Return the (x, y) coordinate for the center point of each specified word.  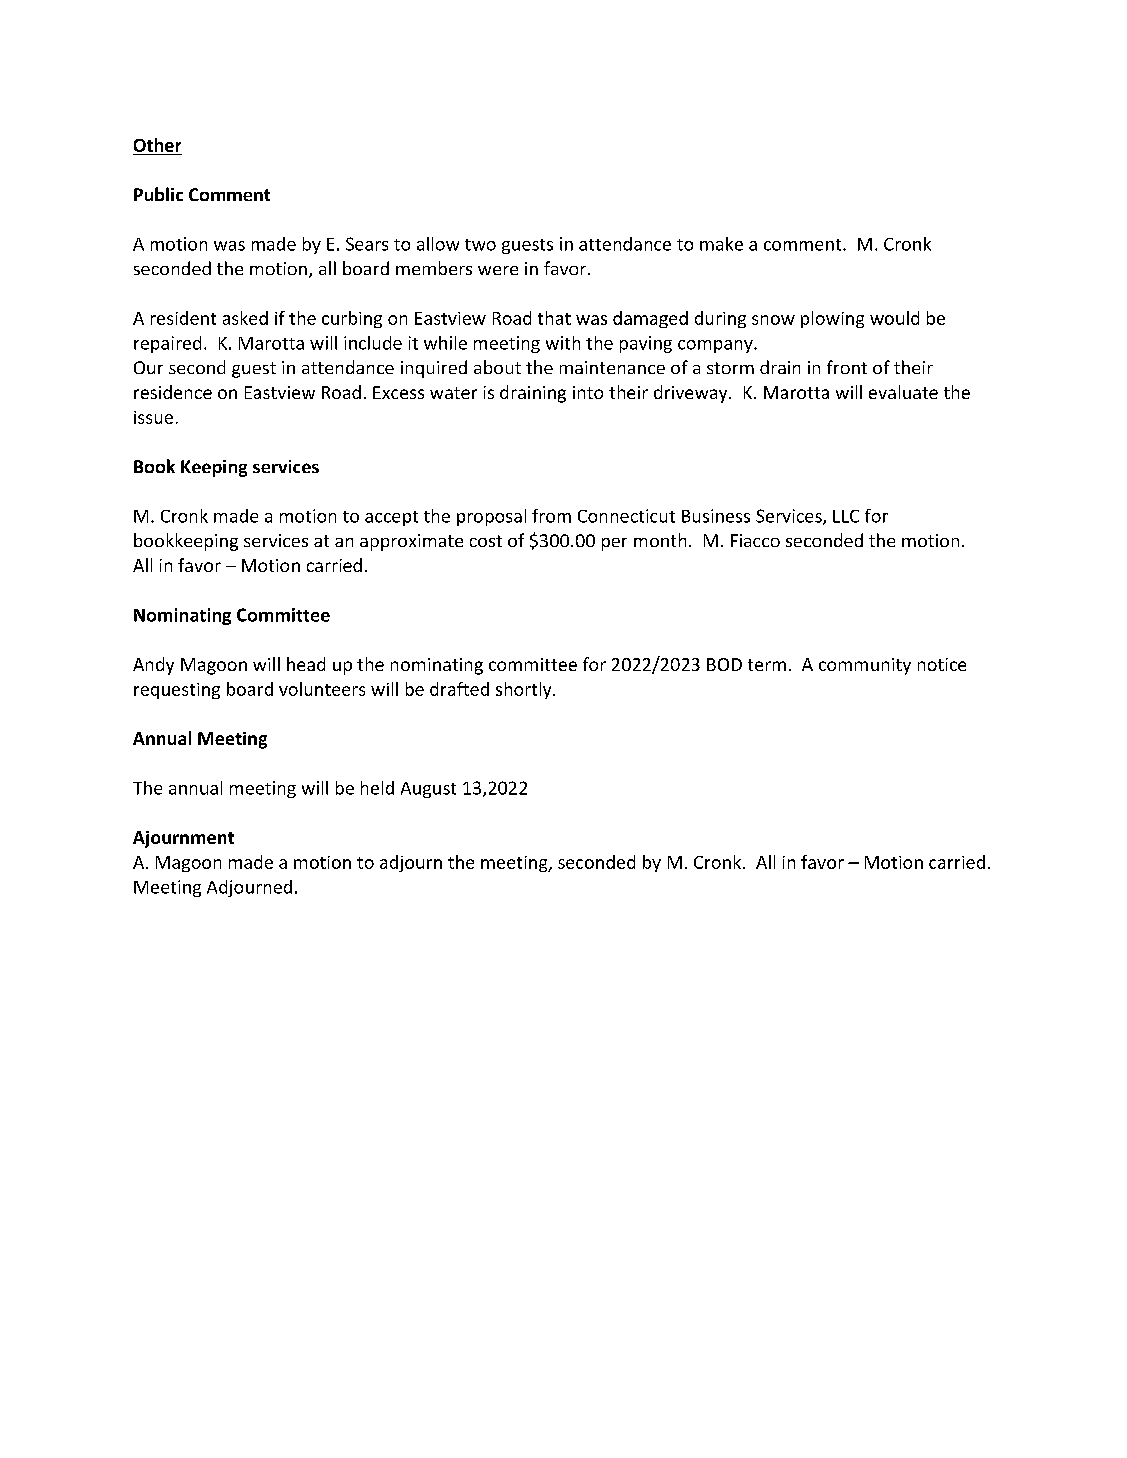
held (377, 788)
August (428, 790)
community (865, 666)
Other (157, 145)
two (480, 245)
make (721, 244)
